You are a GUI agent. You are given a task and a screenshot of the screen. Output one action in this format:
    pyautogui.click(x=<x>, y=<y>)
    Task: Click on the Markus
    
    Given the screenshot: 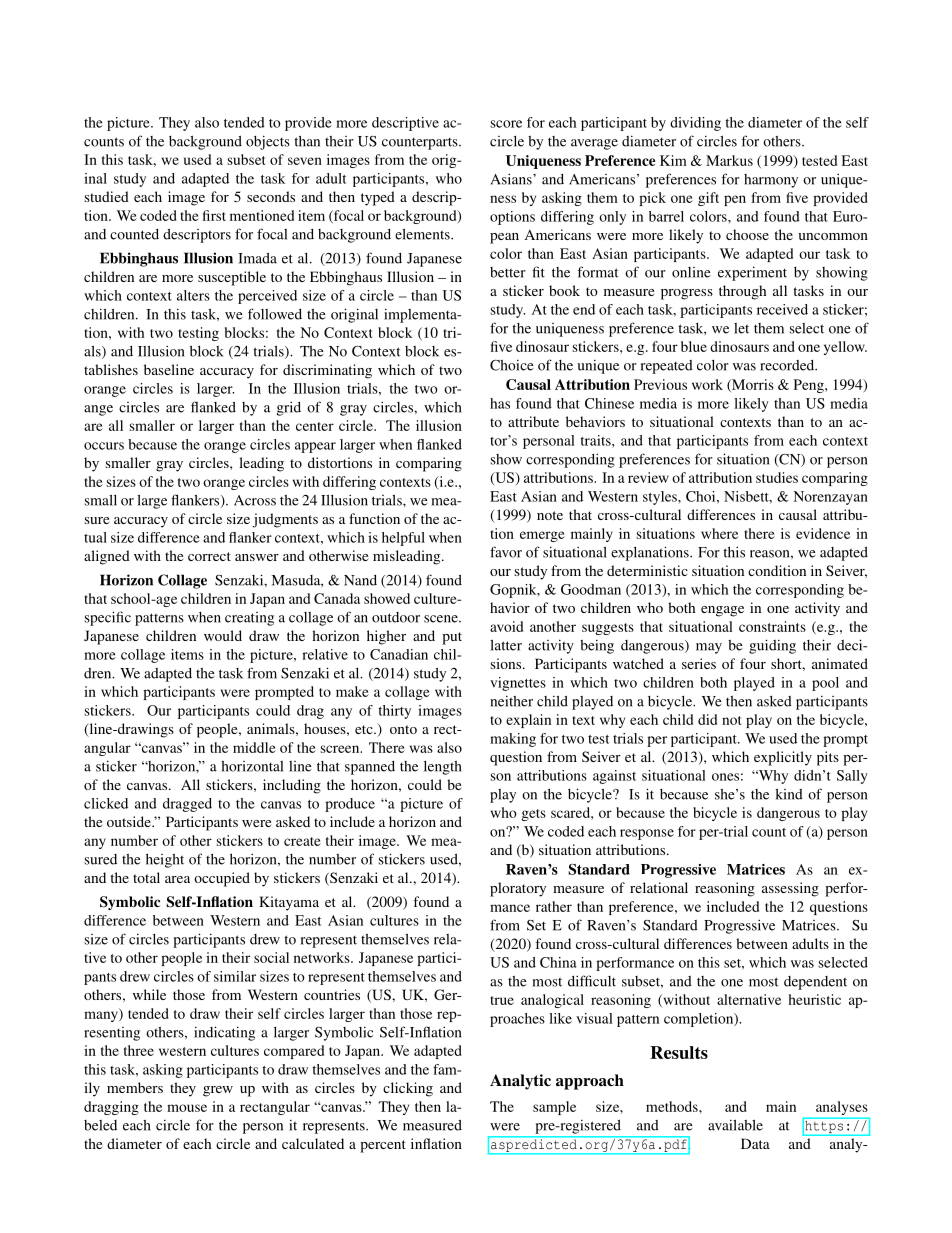 What is the action you would take?
    pyautogui.click(x=729, y=160)
